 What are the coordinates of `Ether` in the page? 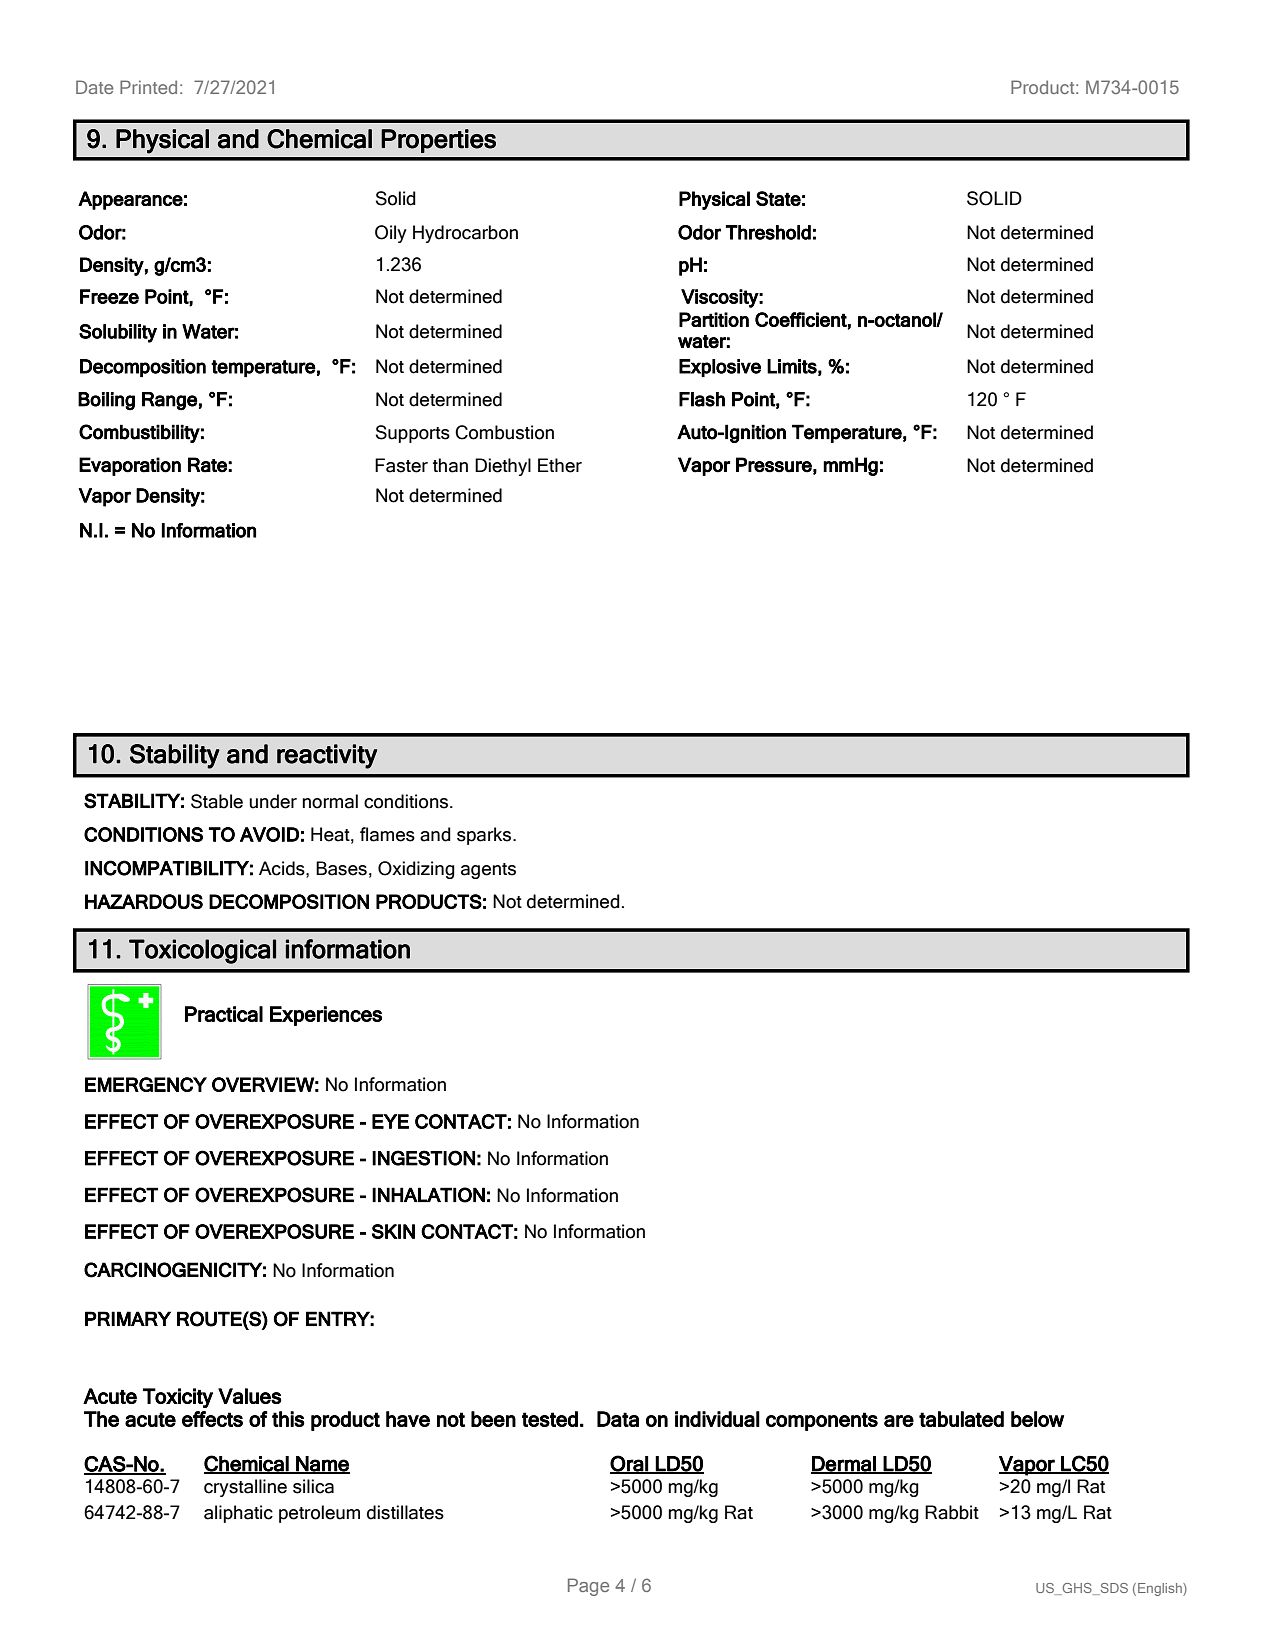 It's located at (560, 465).
